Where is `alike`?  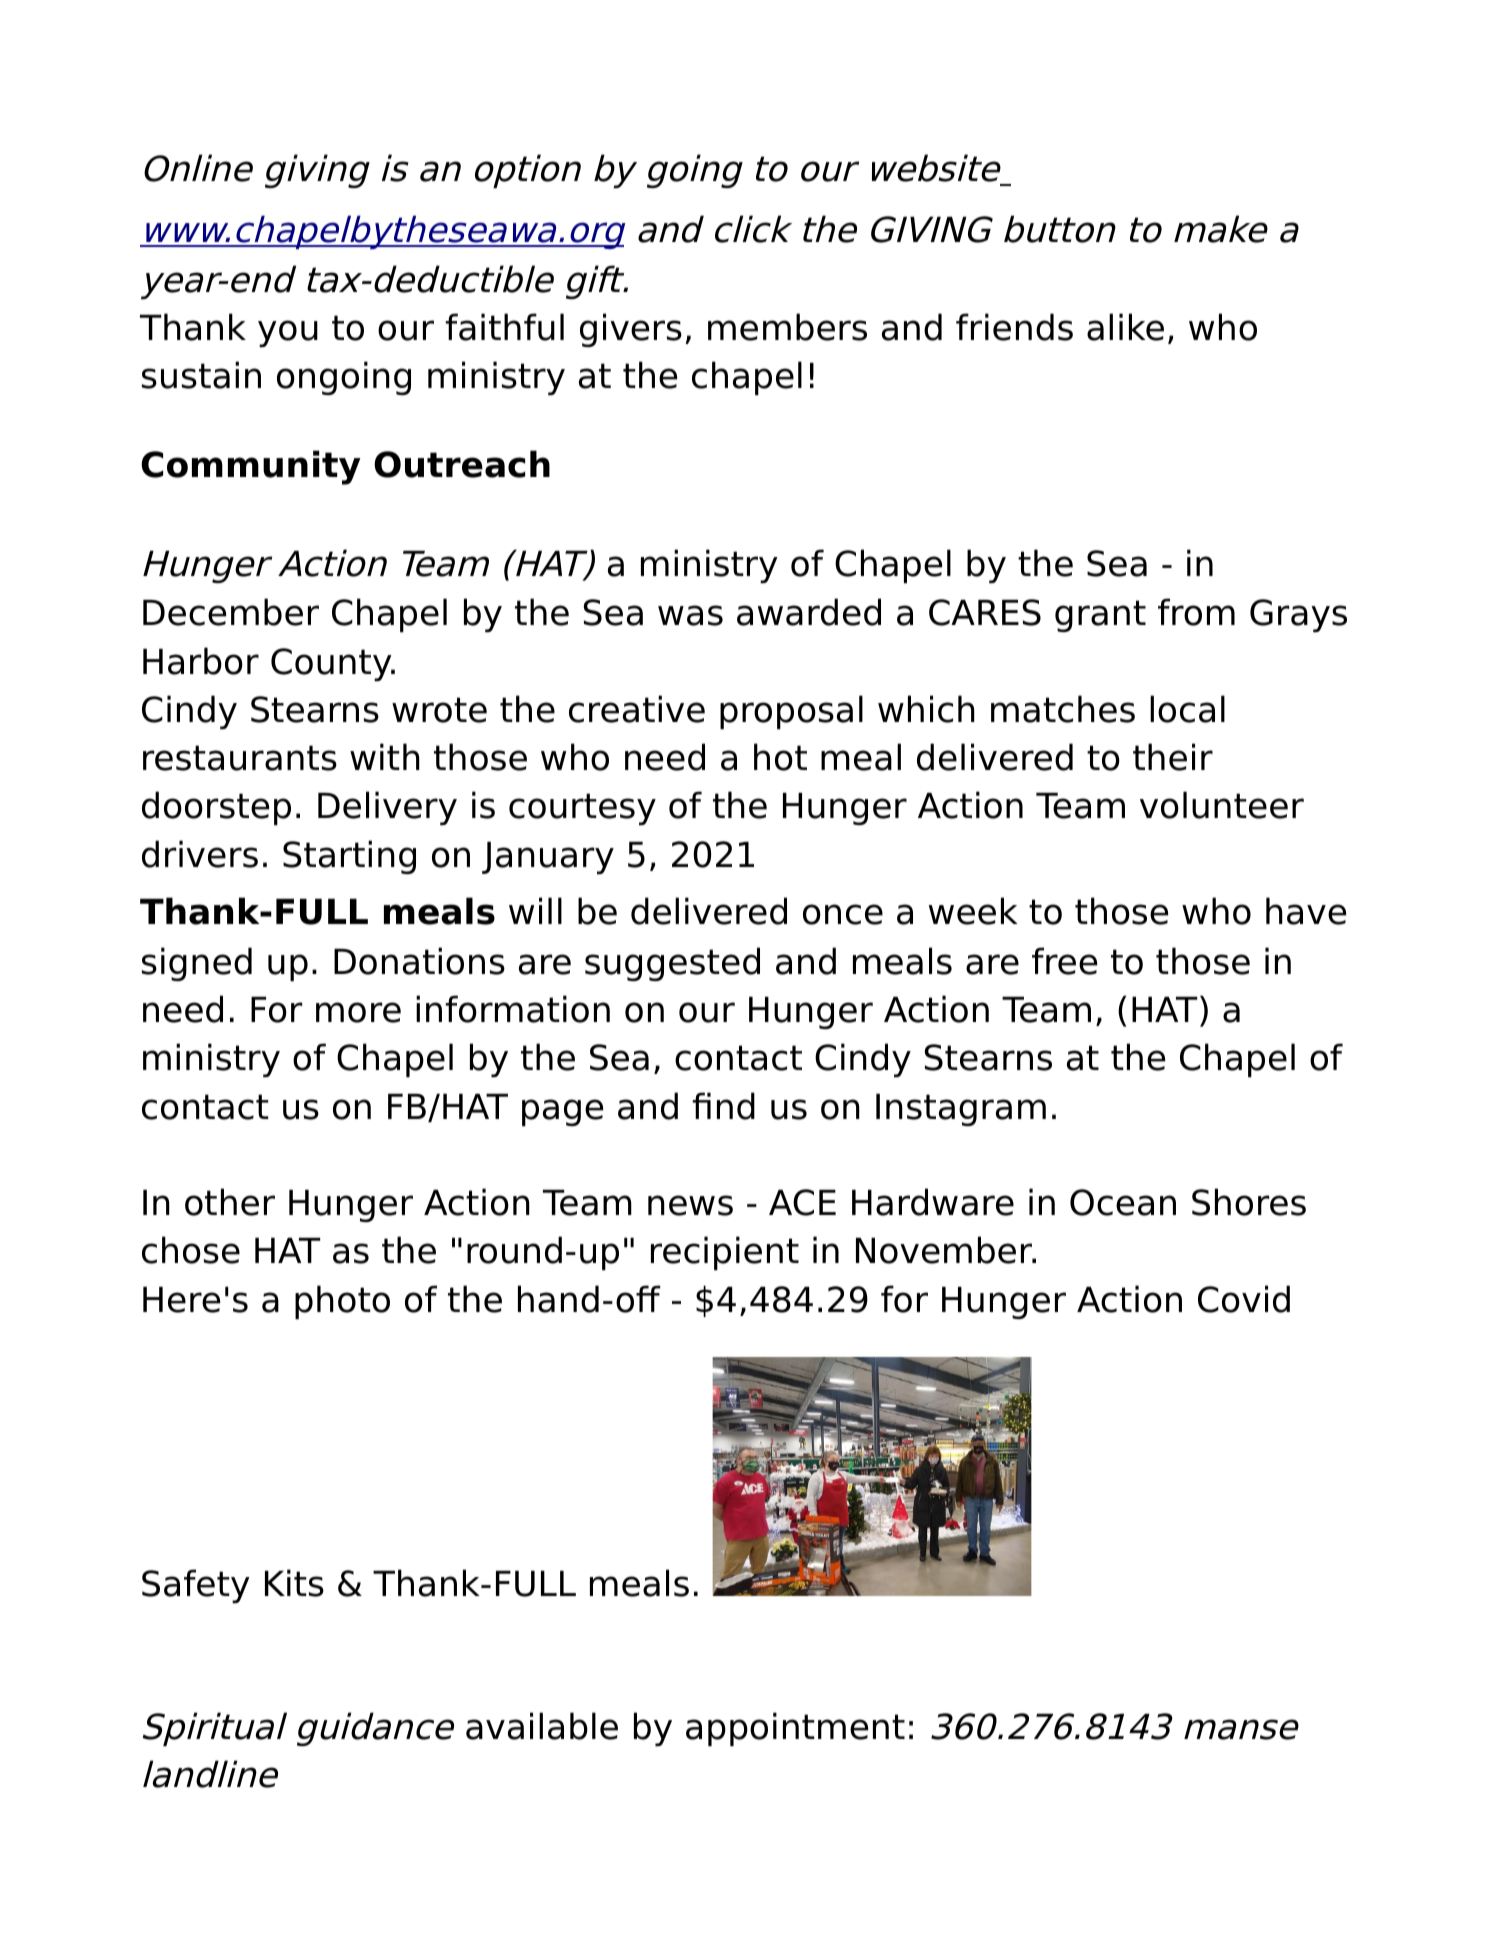
alike is located at coordinates (1125, 327).
